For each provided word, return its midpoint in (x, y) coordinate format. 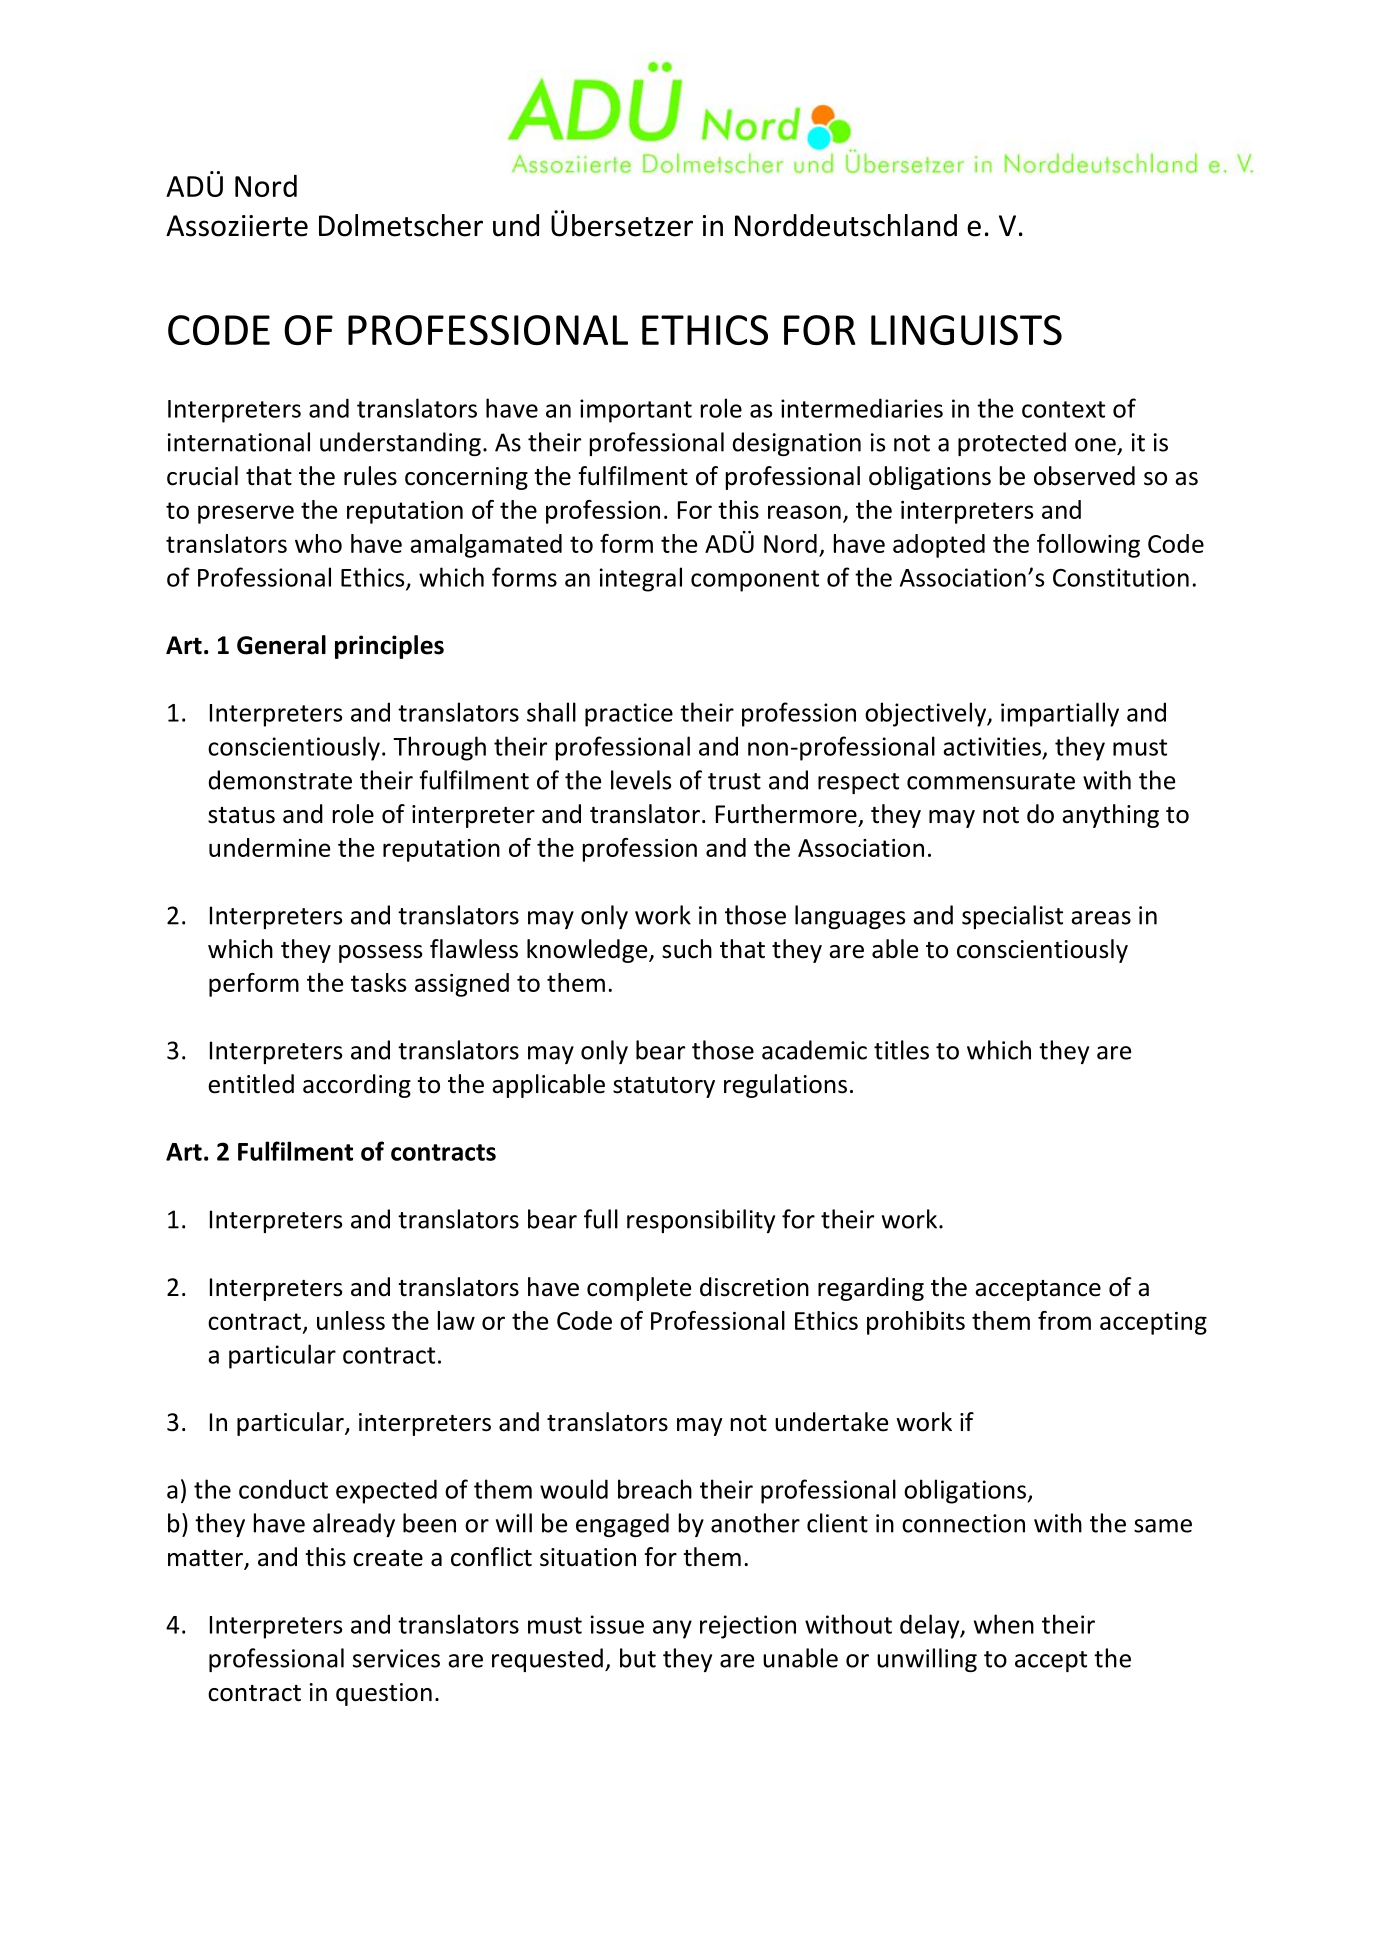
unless (351, 1320)
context (1063, 409)
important (636, 411)
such (687, 949)
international (239, 442)
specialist (1012, 917)
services (396, 1658)
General (281, 645)
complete (639, 1289)
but (638, 1658)
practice (629, 715)
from (1064, 1320)
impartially (1060, 714)
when (1004, 1624)
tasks (378, 982)
